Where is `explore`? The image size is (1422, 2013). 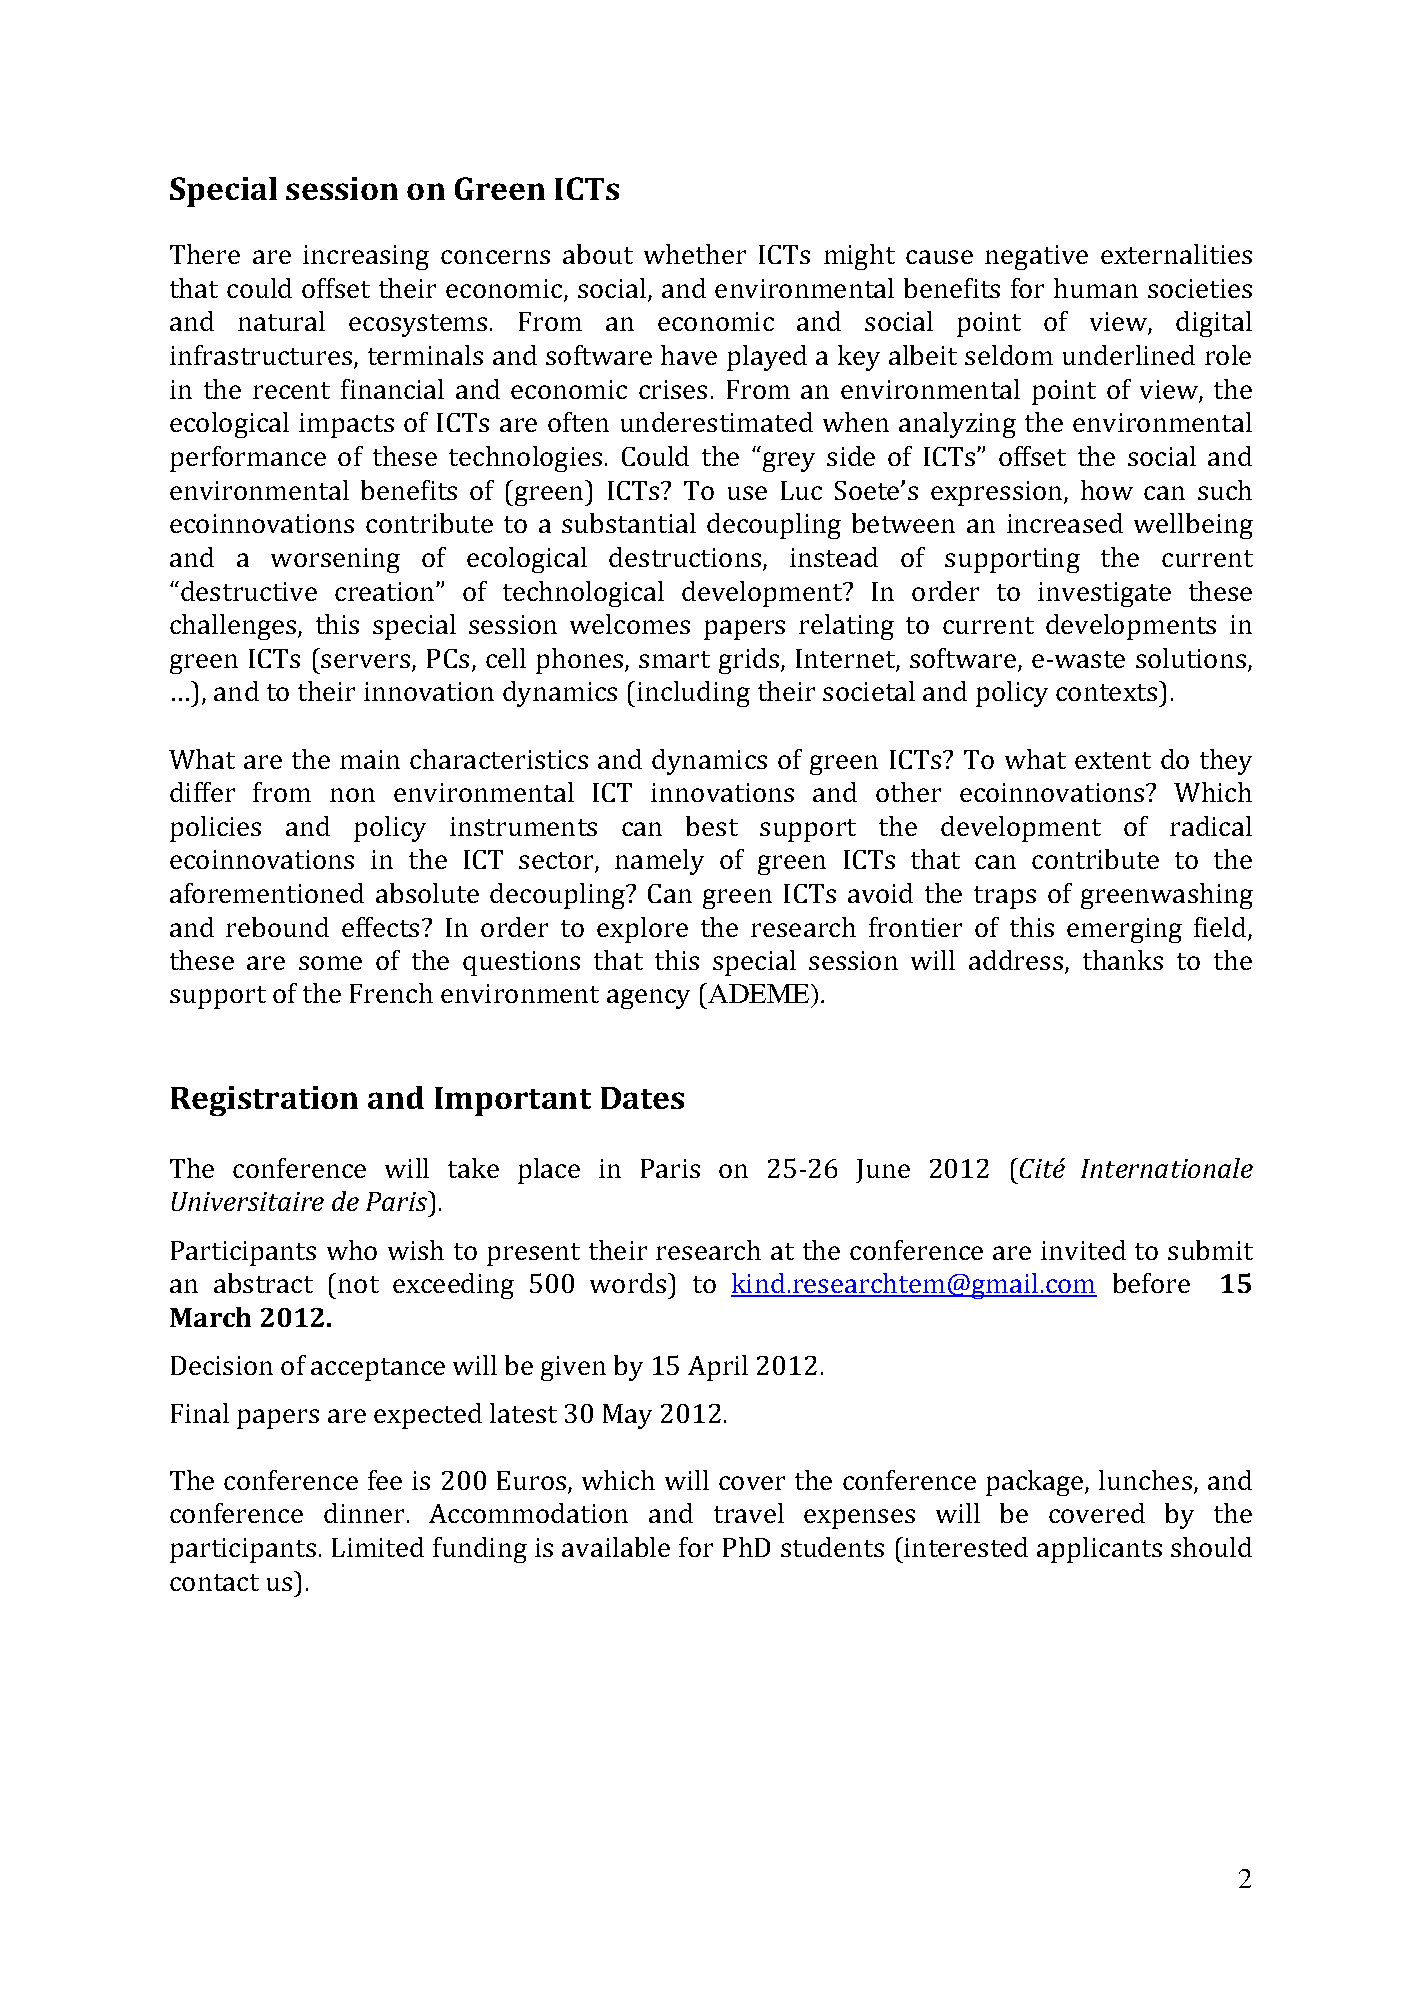
explore is located at coordinates (642, 930).
